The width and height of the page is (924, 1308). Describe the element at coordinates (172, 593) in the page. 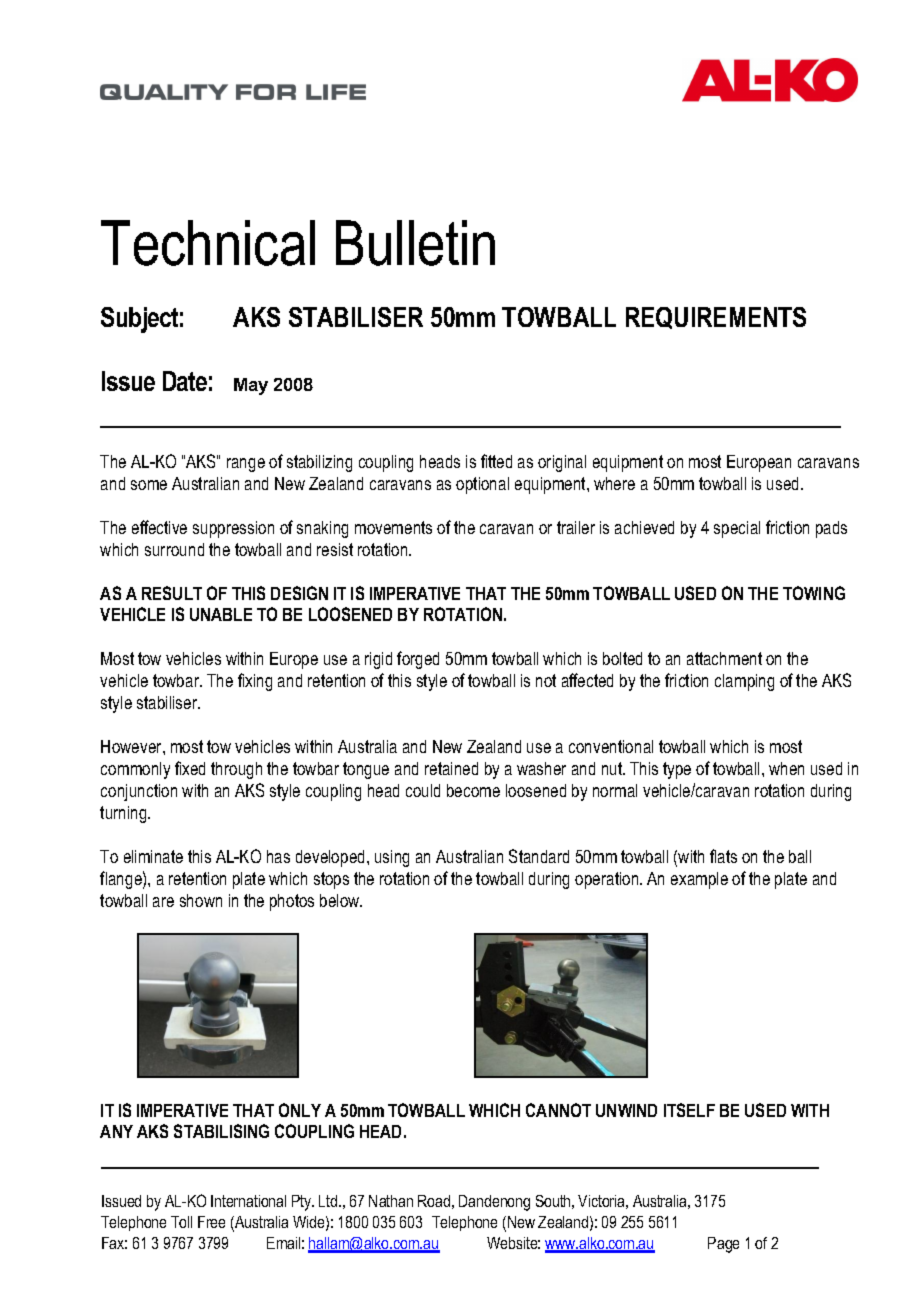

I see `RESULT` at that location.
